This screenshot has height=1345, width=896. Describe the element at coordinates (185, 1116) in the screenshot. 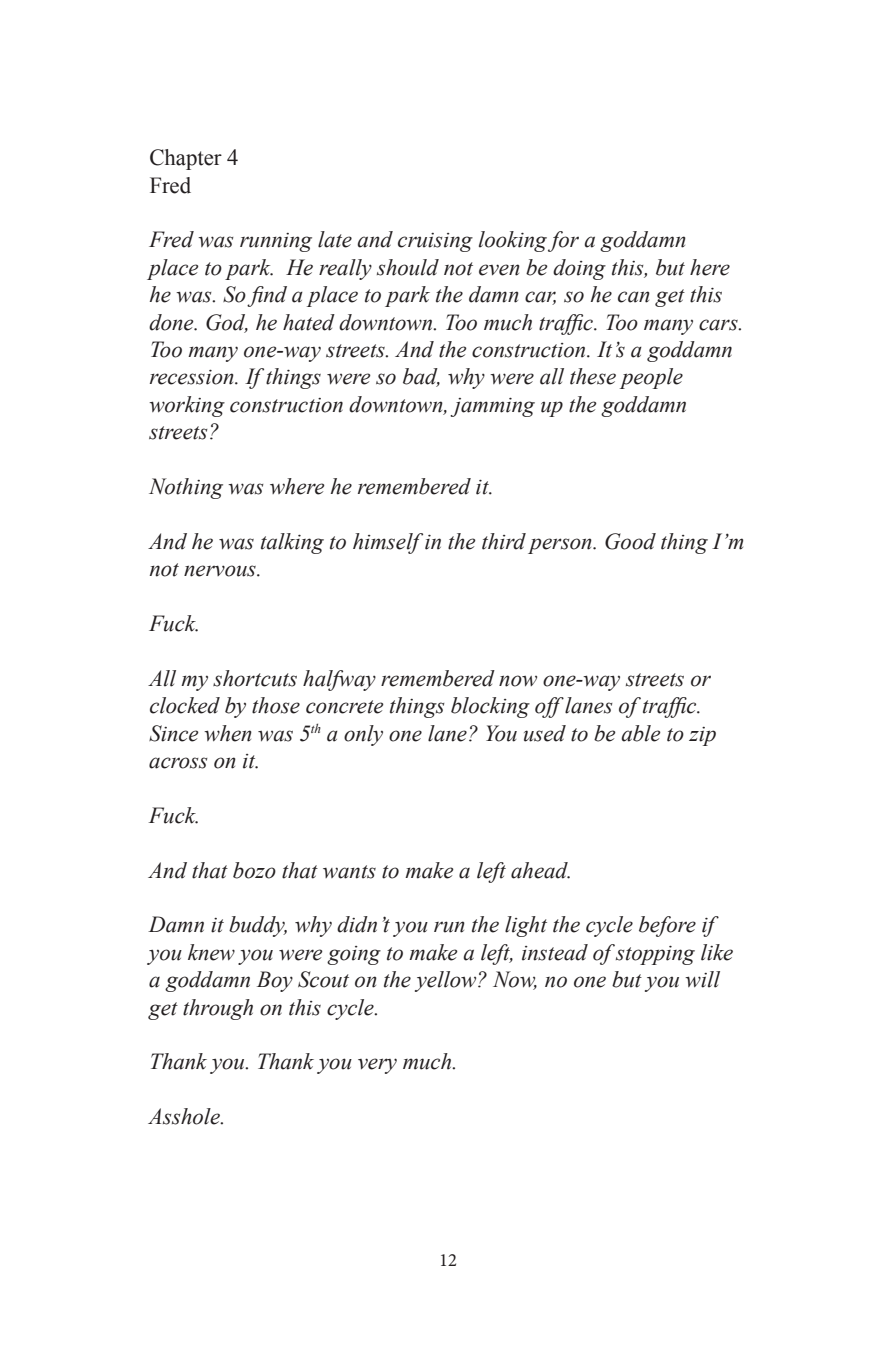

I see `Asshole` at that location.
